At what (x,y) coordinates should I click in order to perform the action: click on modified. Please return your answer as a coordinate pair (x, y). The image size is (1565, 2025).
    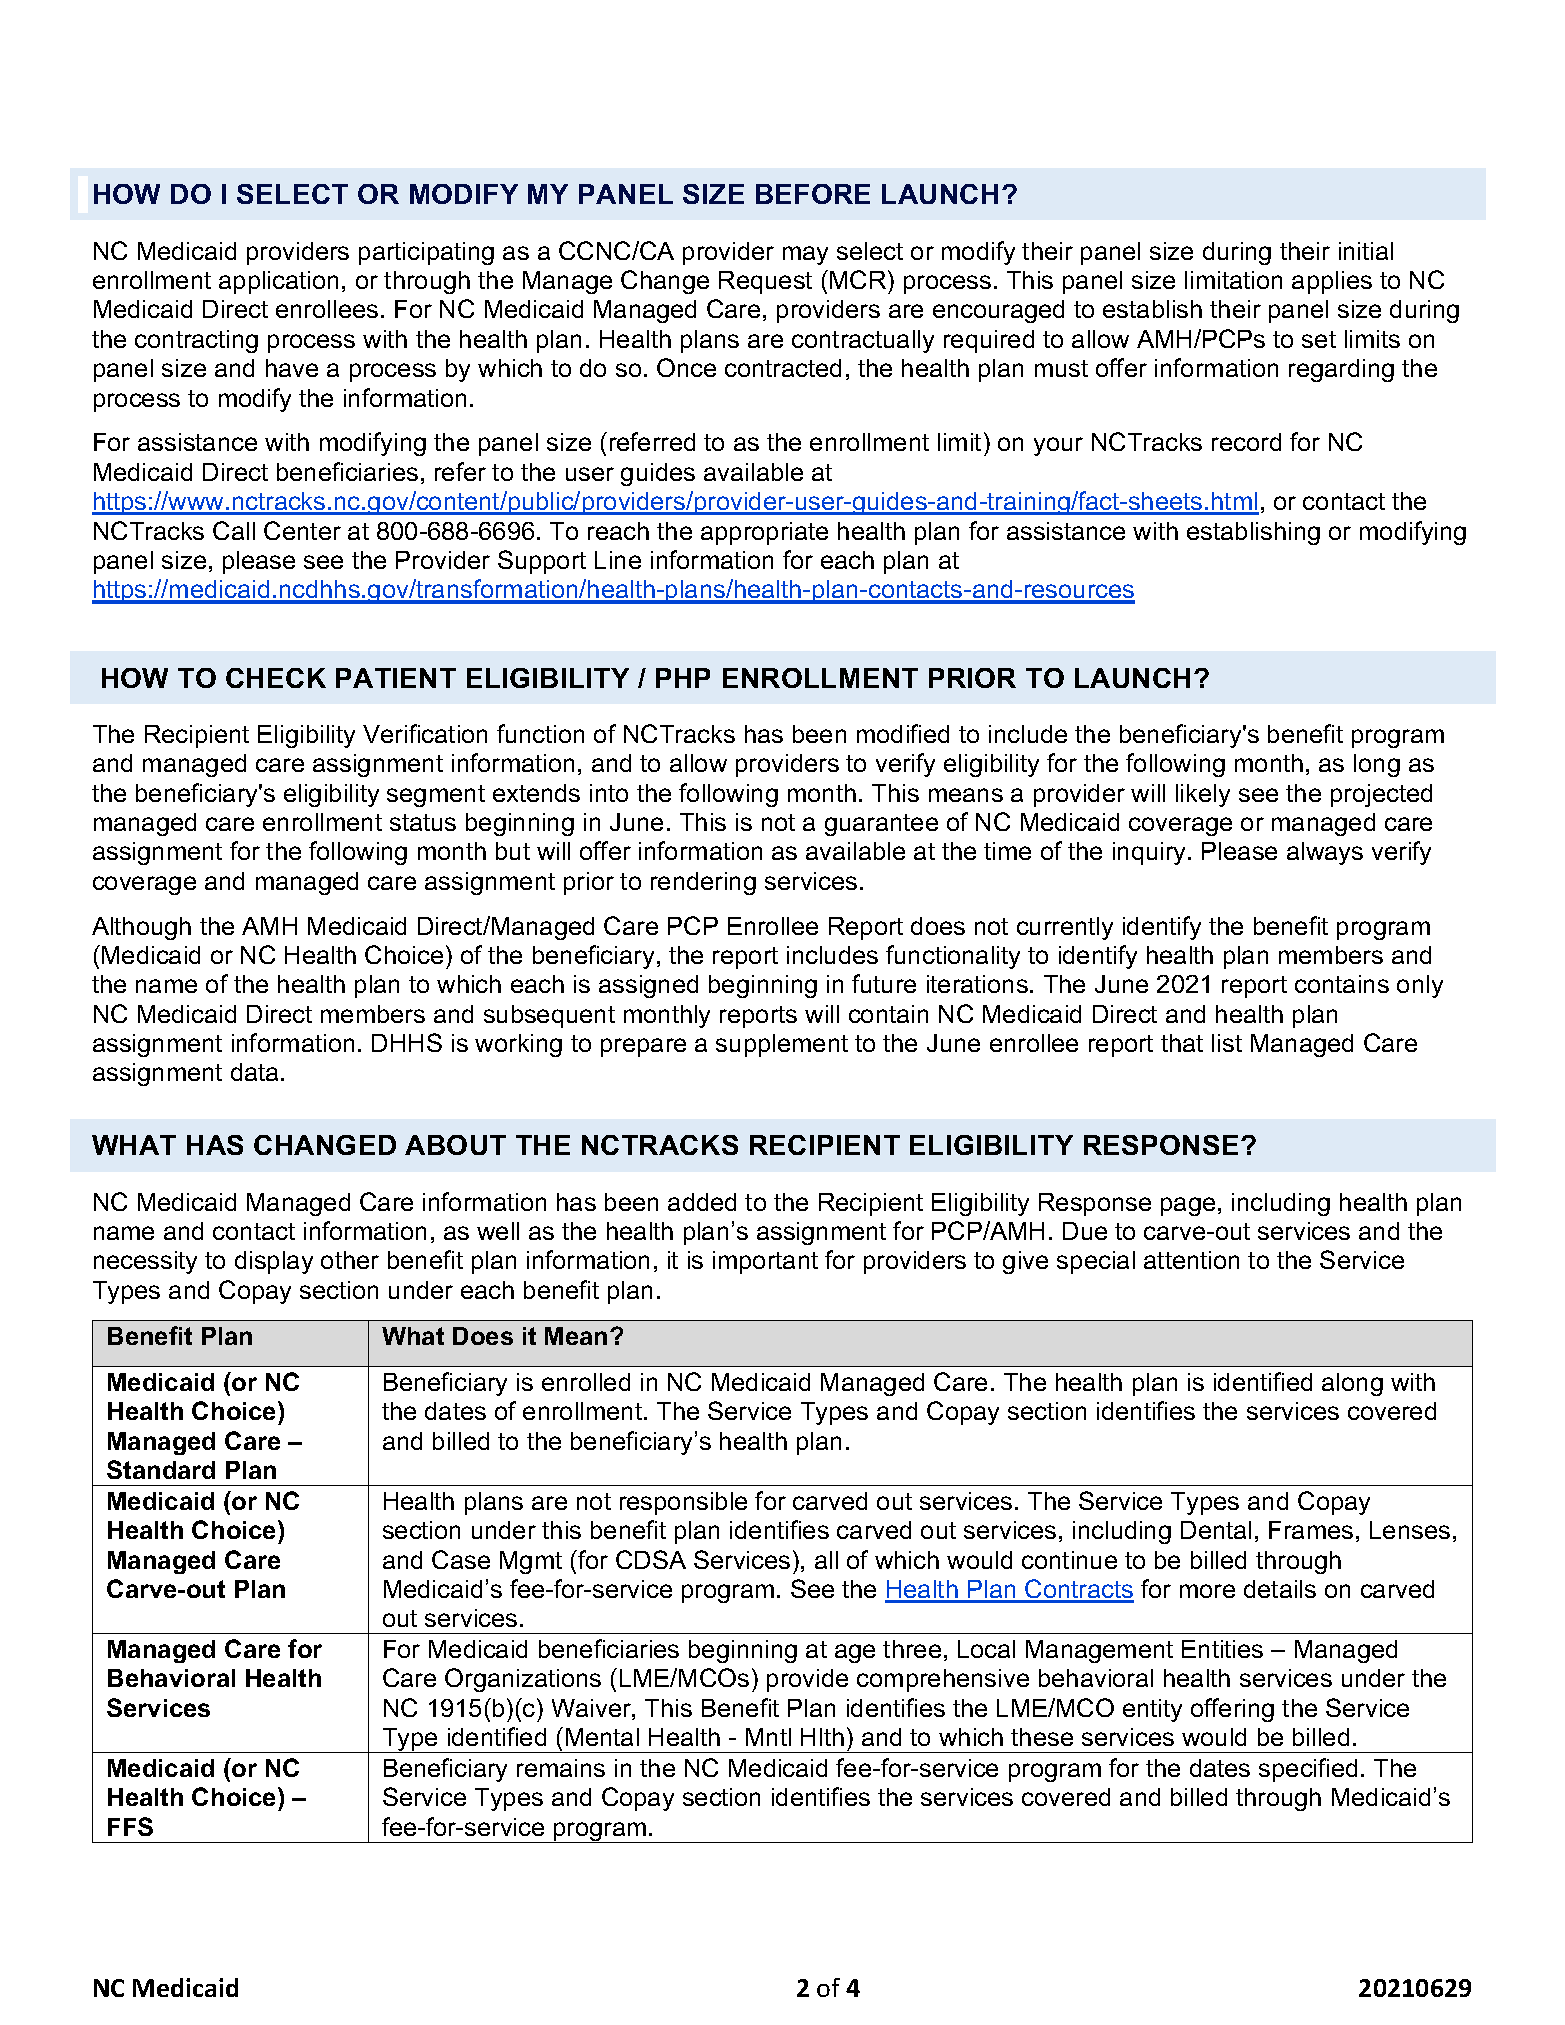
    Looking at the image, I should click on (903, 733).
